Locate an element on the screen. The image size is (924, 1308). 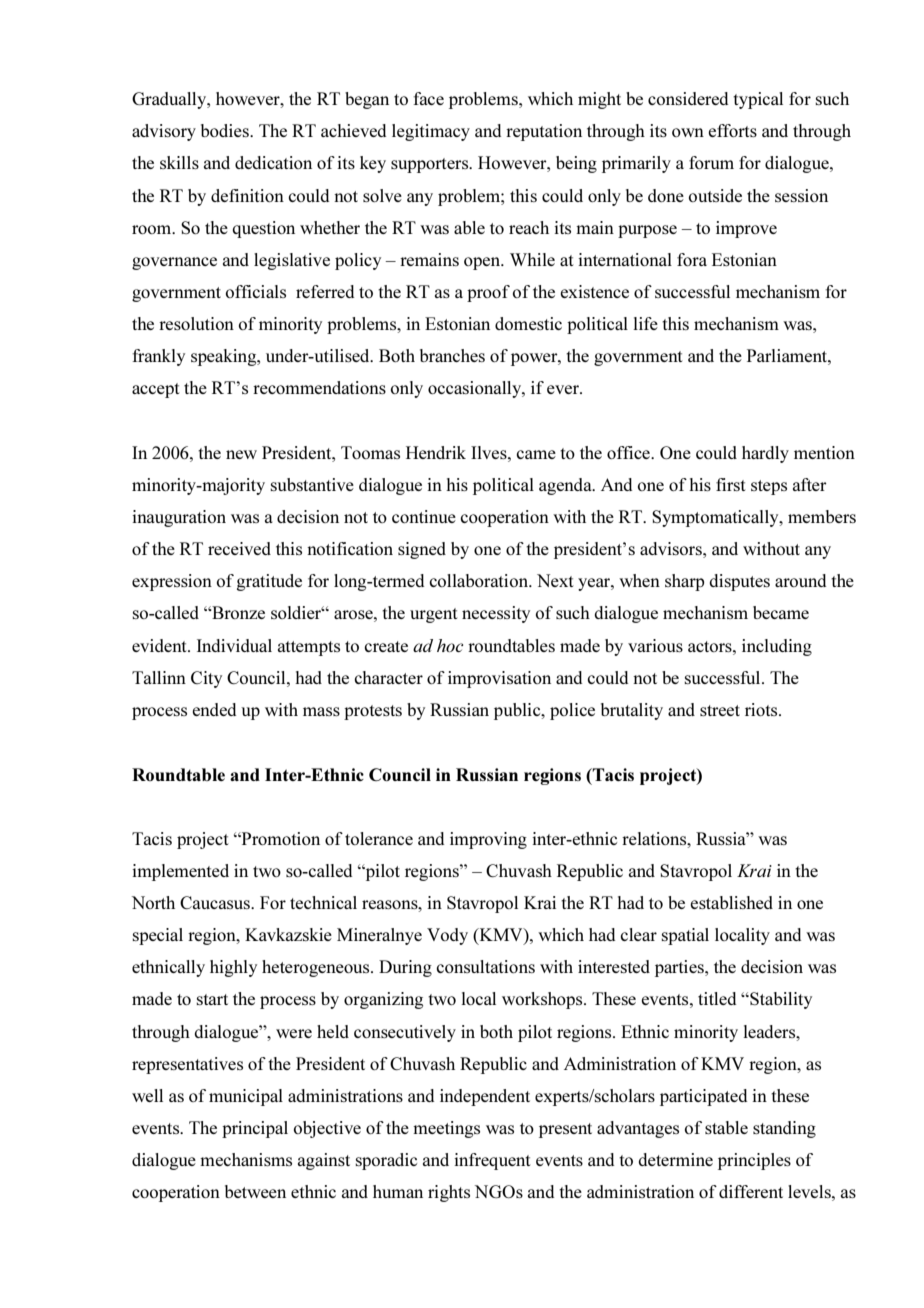
relations is located at coordinates (655, 838).
